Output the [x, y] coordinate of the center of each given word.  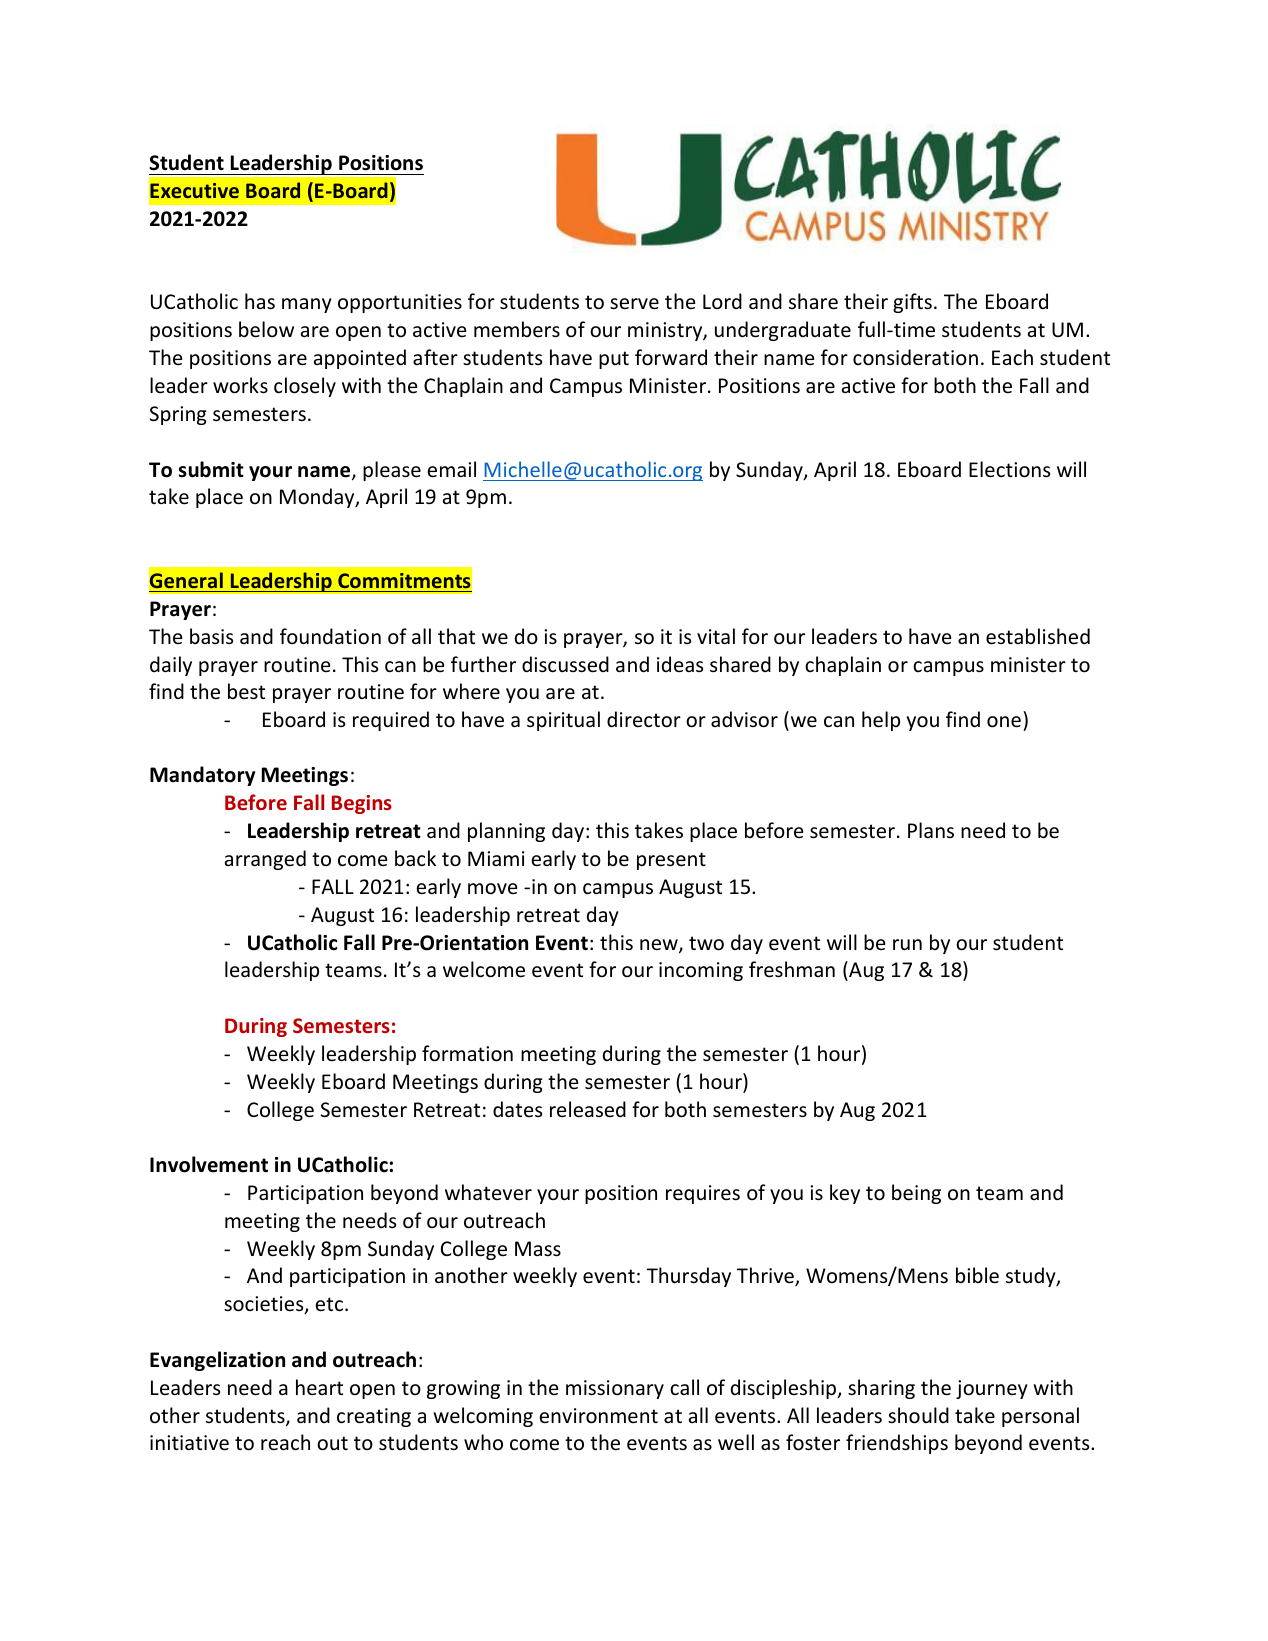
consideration [915, 357]
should [918, 1415]
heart [319, 1387]
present [671, 861]
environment [598, 1416]
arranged [265, 860]
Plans [931, 830]
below [266, 329]
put [614, 360]
